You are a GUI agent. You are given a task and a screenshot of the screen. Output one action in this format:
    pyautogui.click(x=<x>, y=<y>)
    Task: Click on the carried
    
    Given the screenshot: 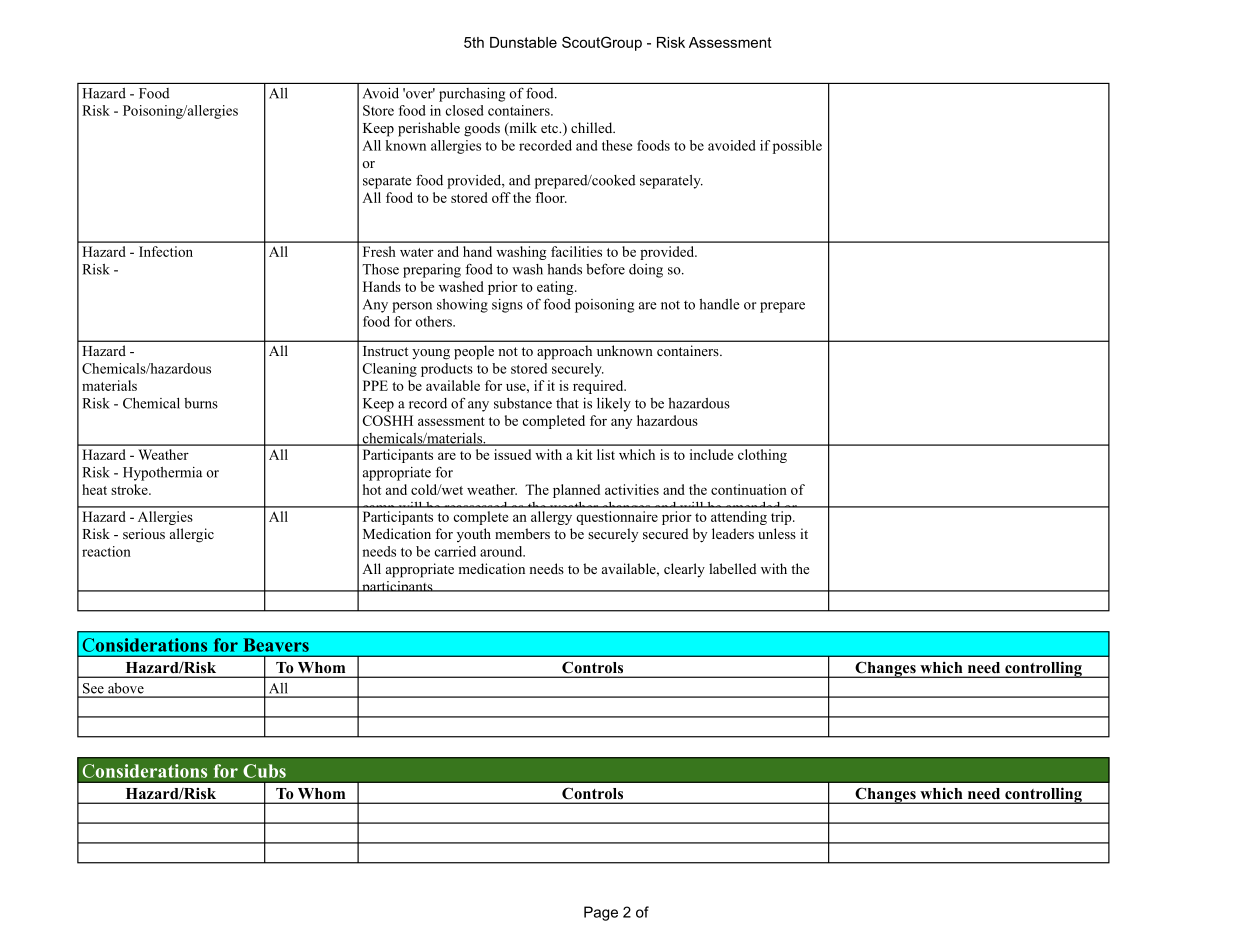 What is the action you would take?
    pyautogui.click(x=455, y=551)
